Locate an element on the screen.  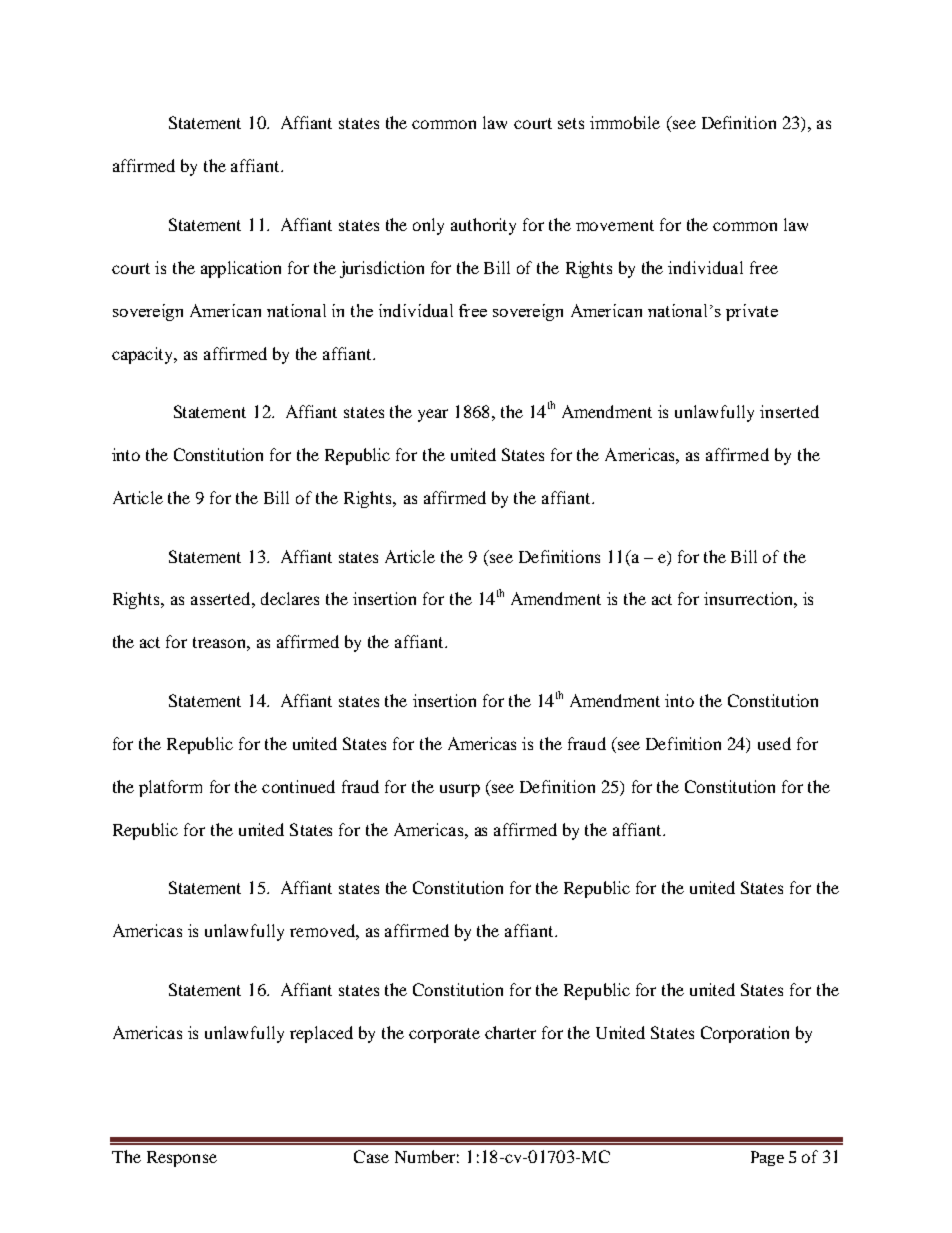
usurp is located at coordinates (460, 790).
